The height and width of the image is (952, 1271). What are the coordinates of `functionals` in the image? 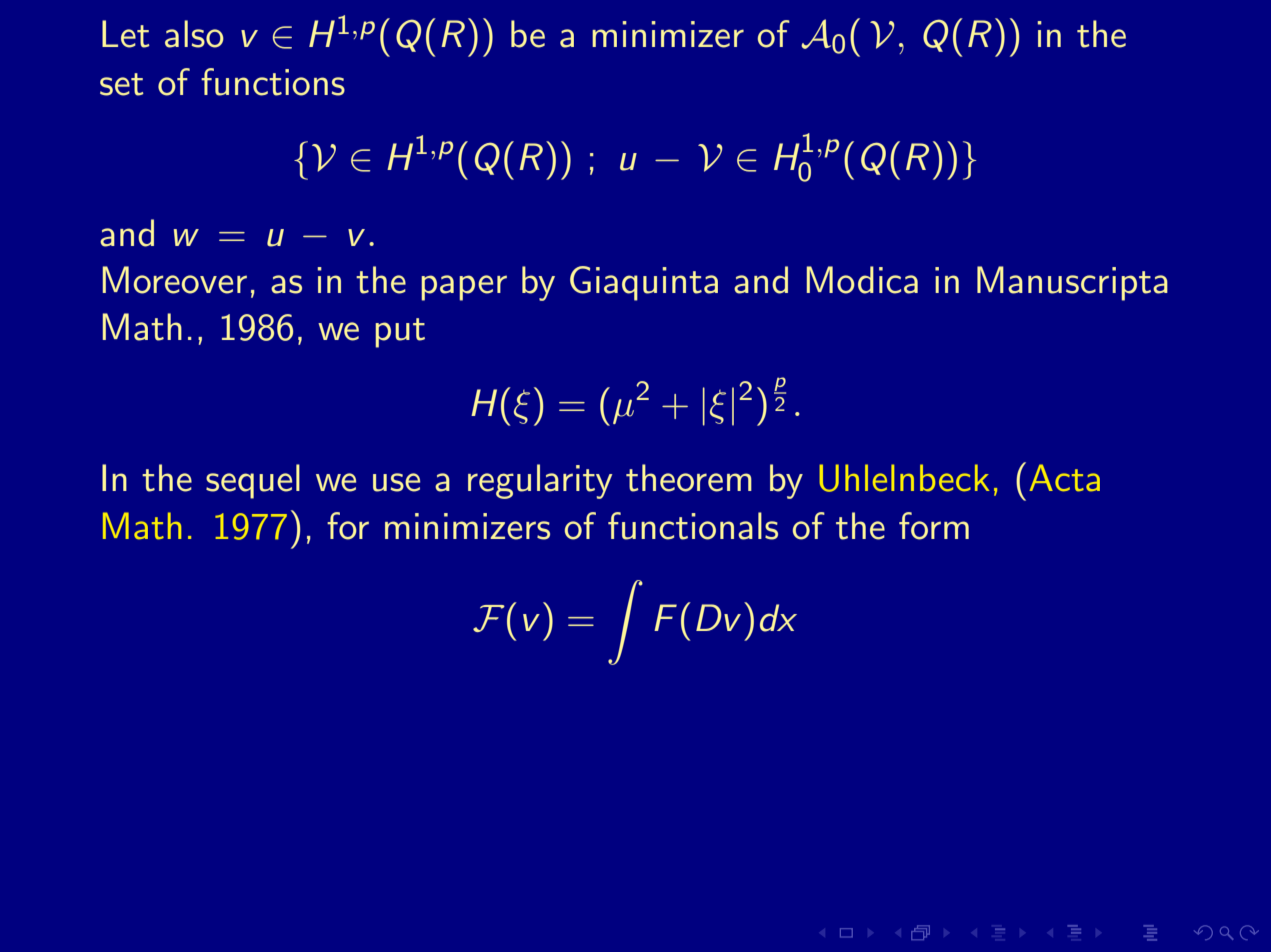 It's located at (693, 526).
